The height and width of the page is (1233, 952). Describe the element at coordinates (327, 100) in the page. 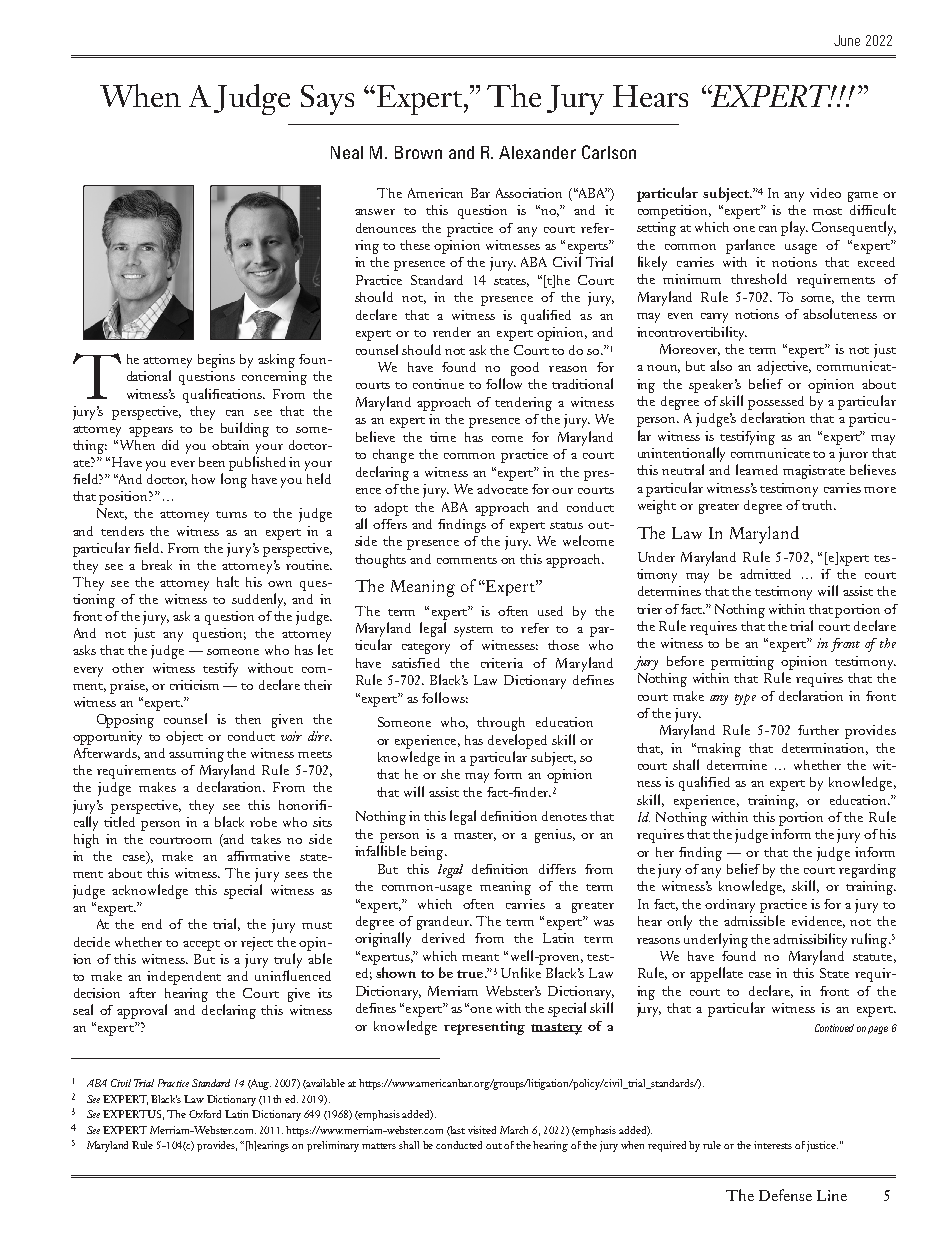

I see `Says` at that location.
